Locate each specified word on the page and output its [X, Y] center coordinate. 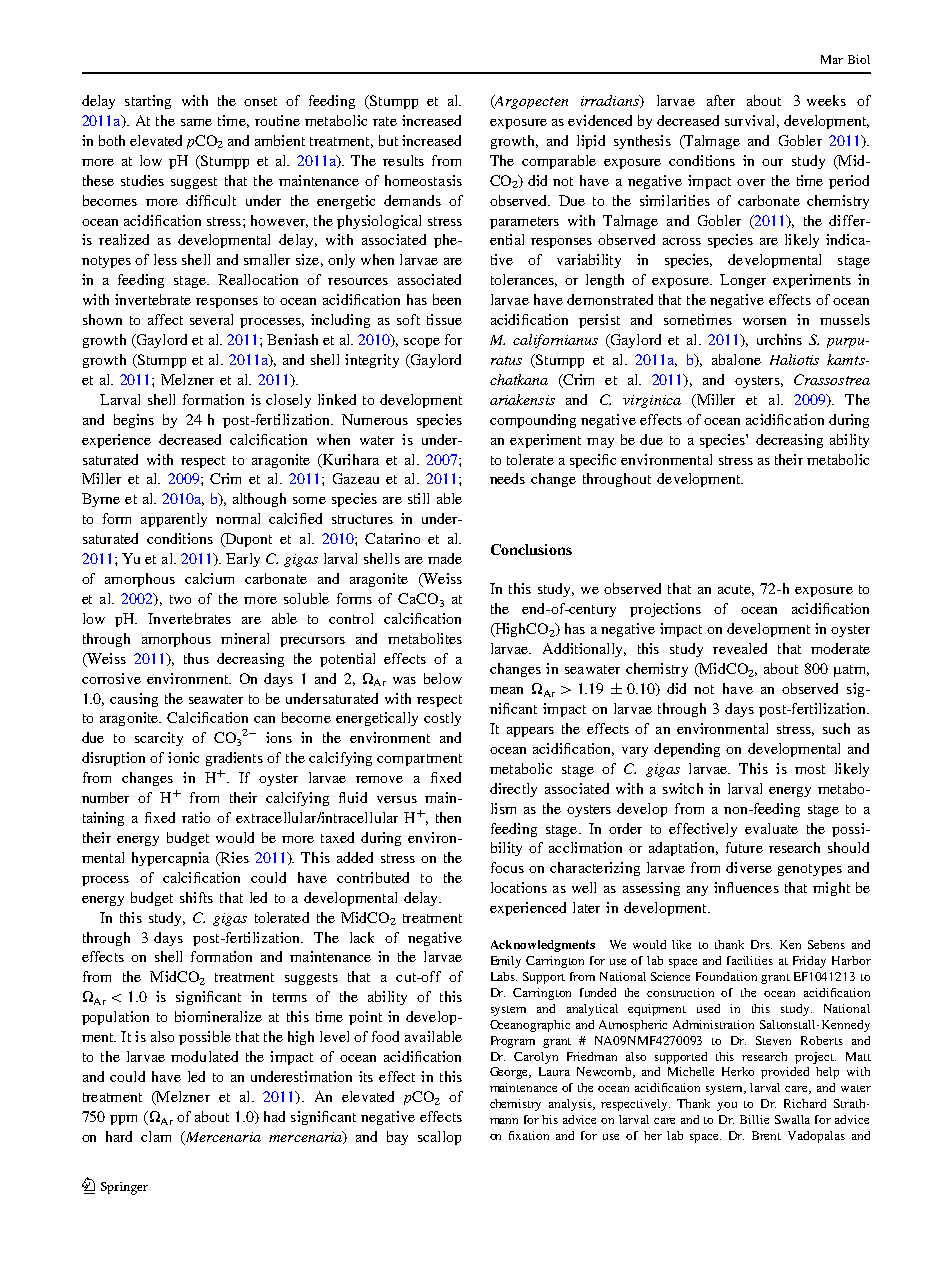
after [721, 100]
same [196, 122]
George [510, 1073]
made [445, 558]
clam [156, 1136]
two [180, 599]
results [403, 160]
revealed [740, 648]
